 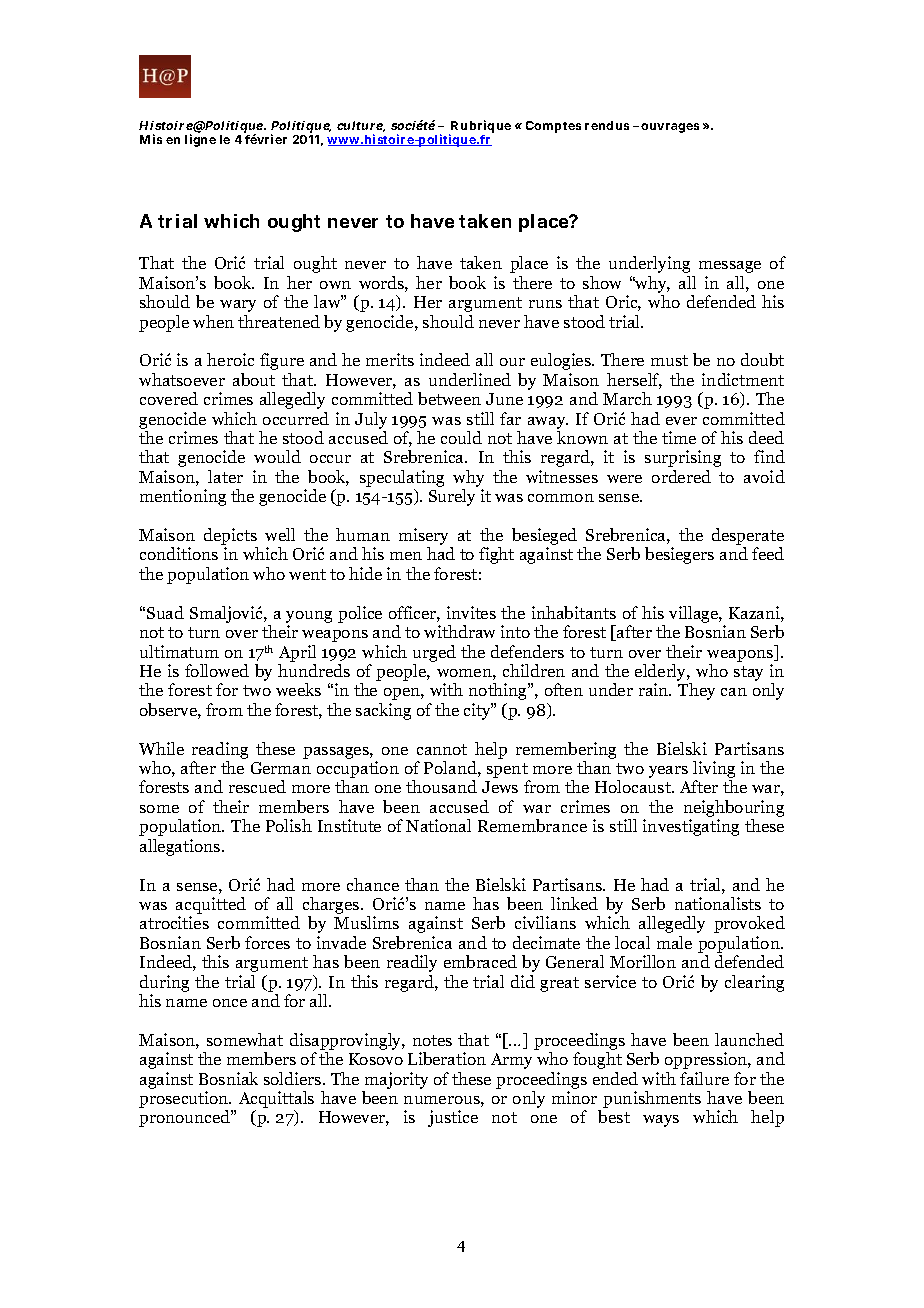 I want to click on could, so click(x=461, y=437).
